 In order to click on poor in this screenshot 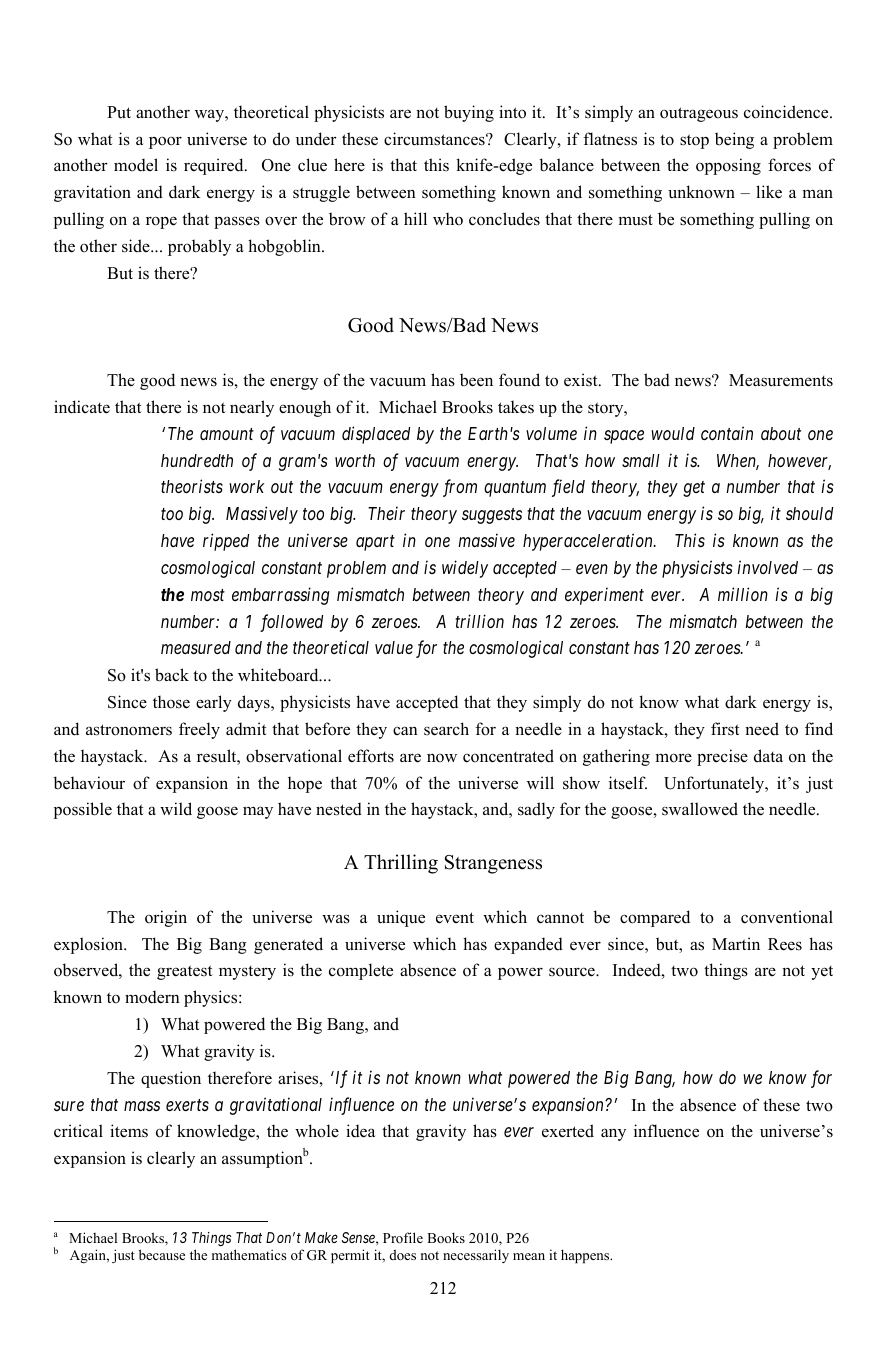, I will do `click(165, 142)`.
